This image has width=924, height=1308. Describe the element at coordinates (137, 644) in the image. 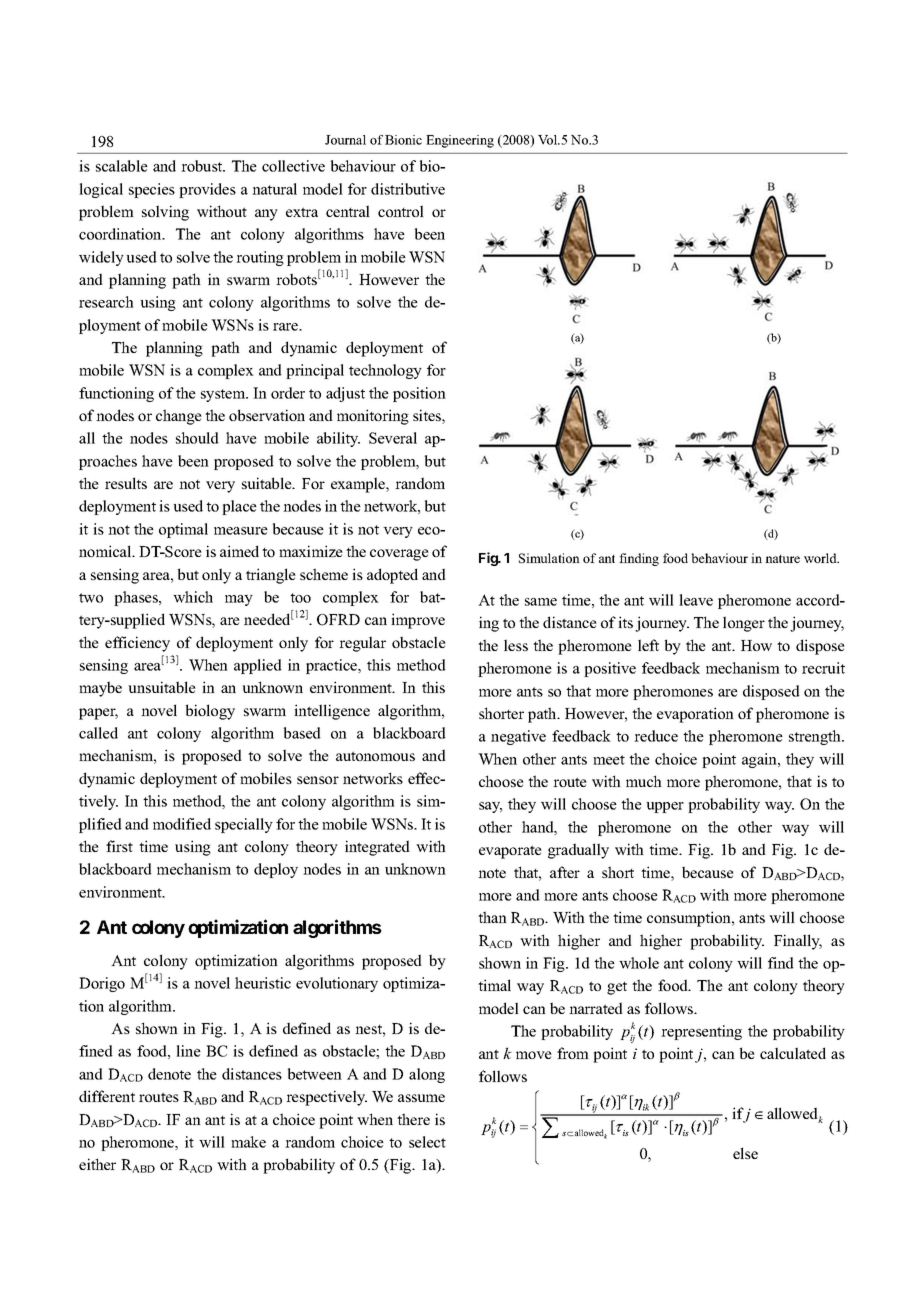

I see `efficiency` at that location.
